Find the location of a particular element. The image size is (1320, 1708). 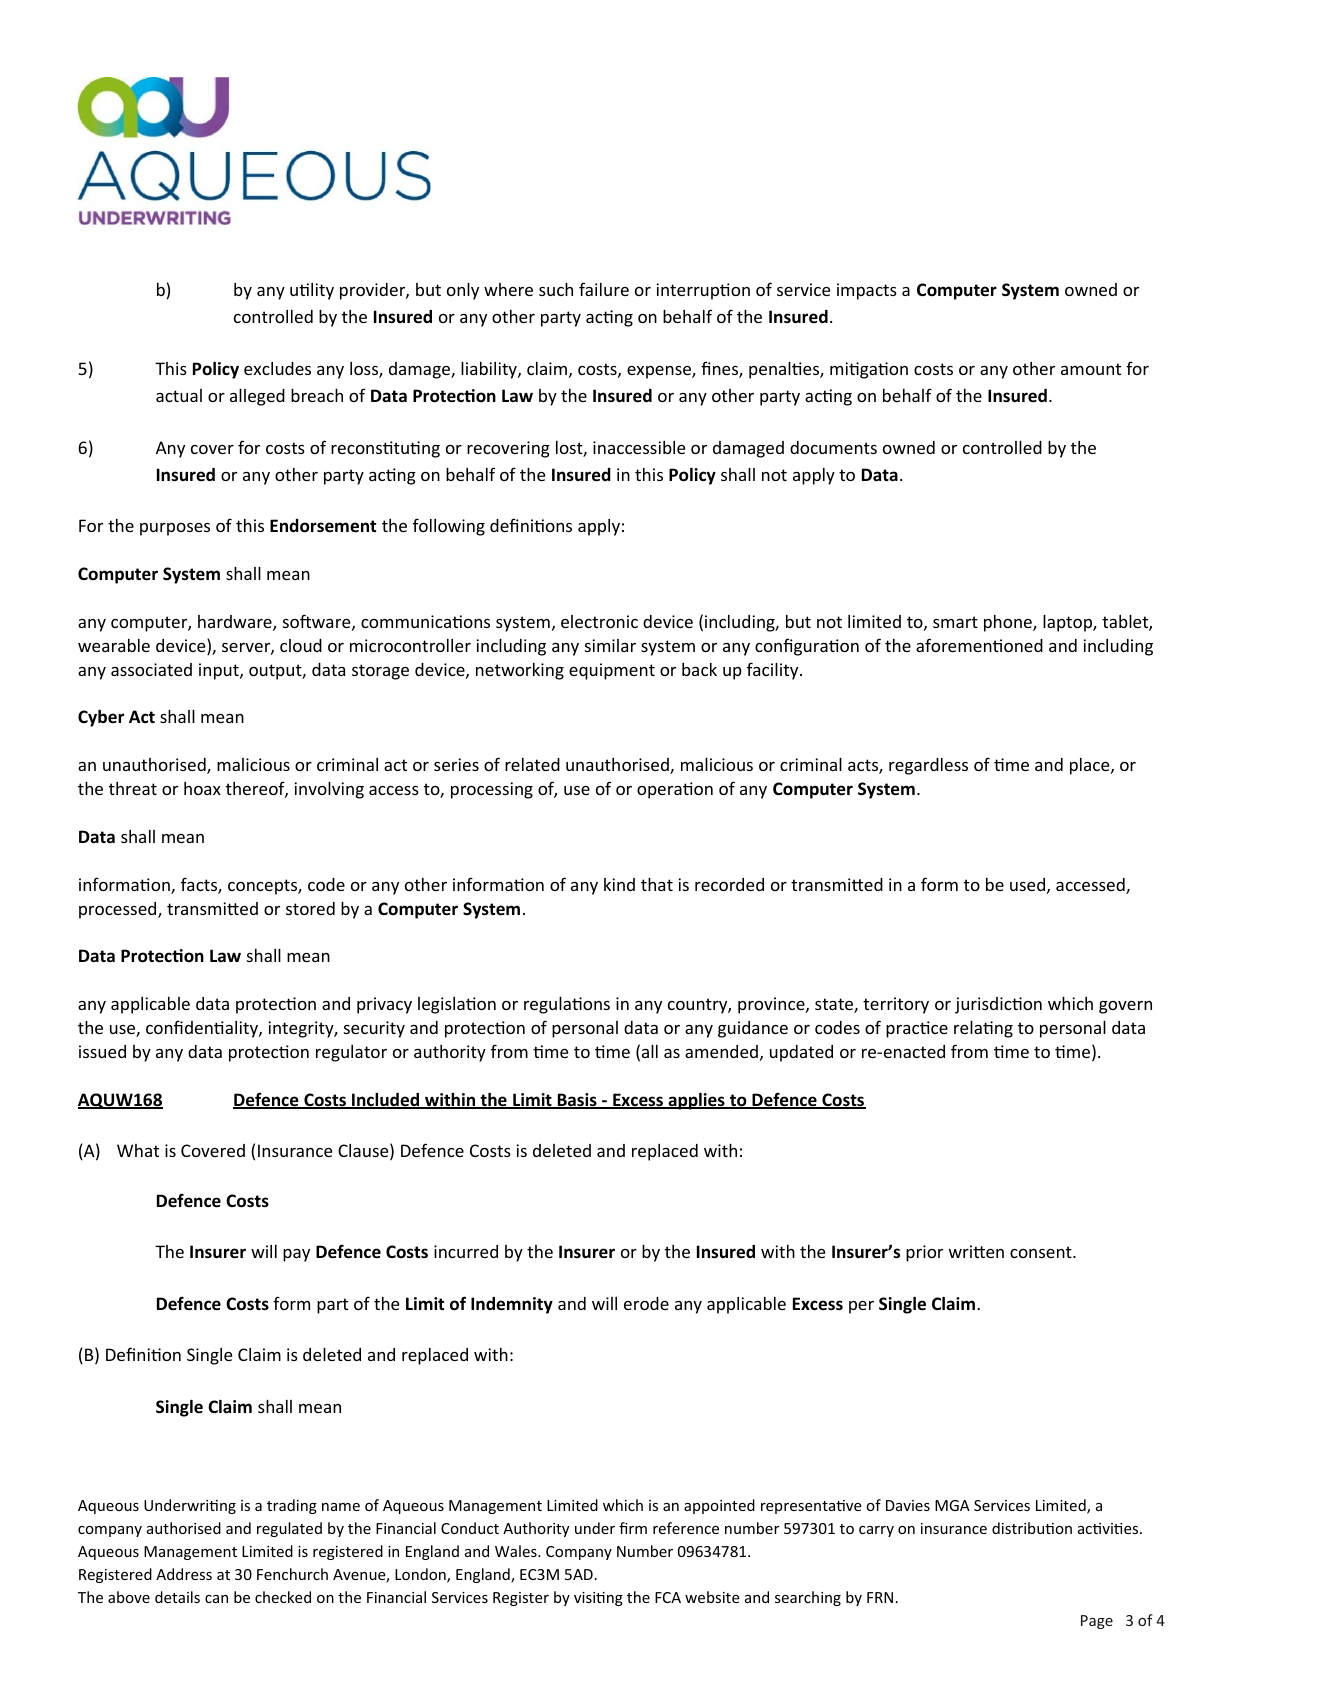

amount is located at coordinates (1091, 369).
